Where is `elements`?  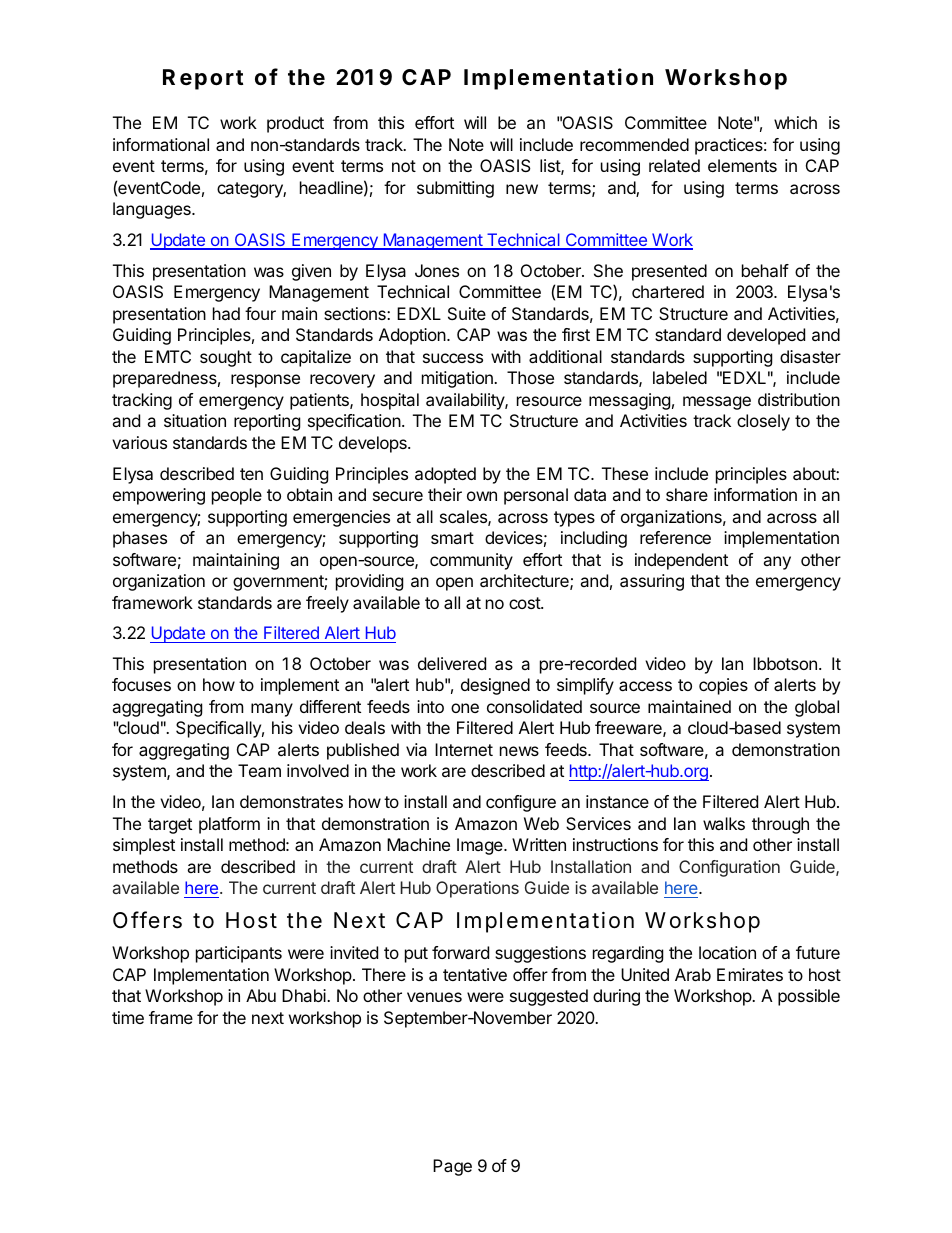 elements is located at coordinates (742, 165).
